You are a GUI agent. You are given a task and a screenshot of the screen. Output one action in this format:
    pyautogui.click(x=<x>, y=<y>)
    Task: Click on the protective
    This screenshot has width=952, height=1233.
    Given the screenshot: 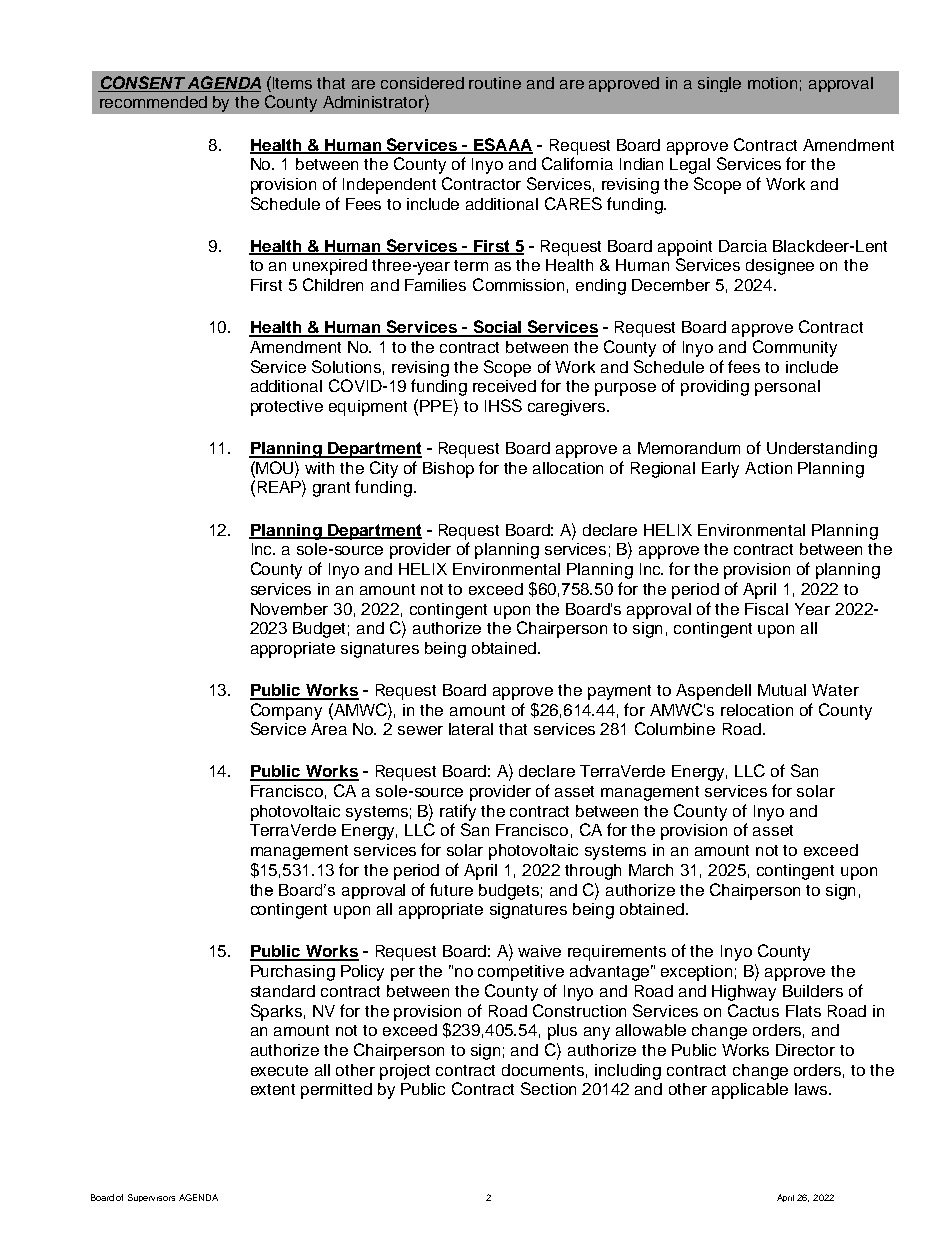 What is the action you would take?
    pyautogui.click(x=287, y=408)
